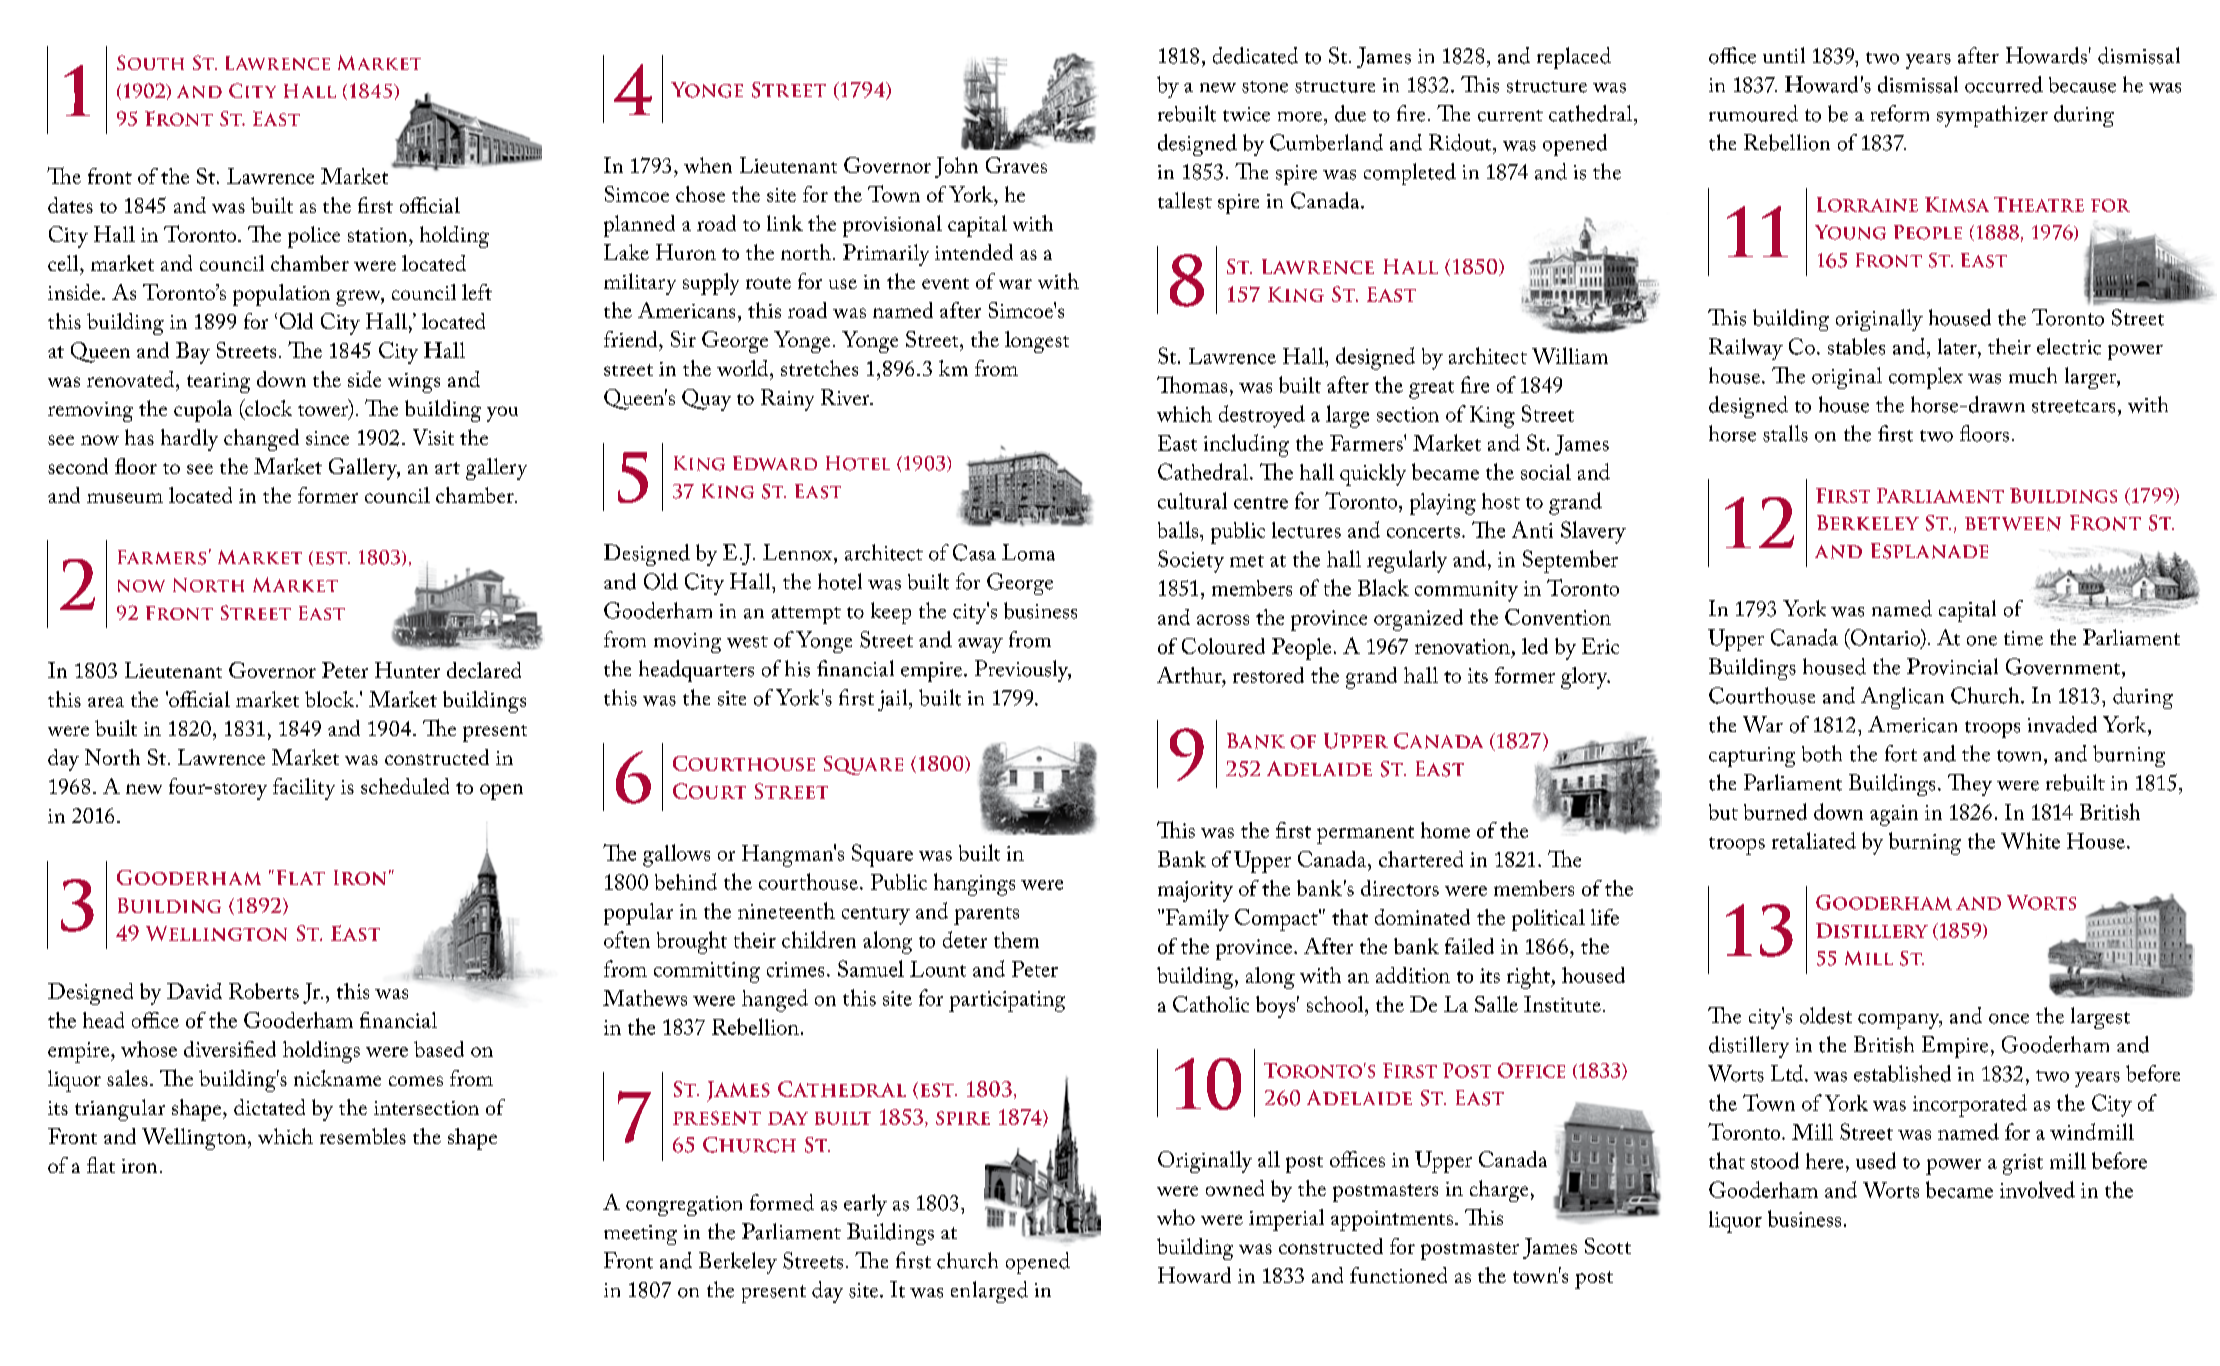  What do you see at coordinates (304, 789) in the page?
I see `facility` at bounding box center [304, 789].
